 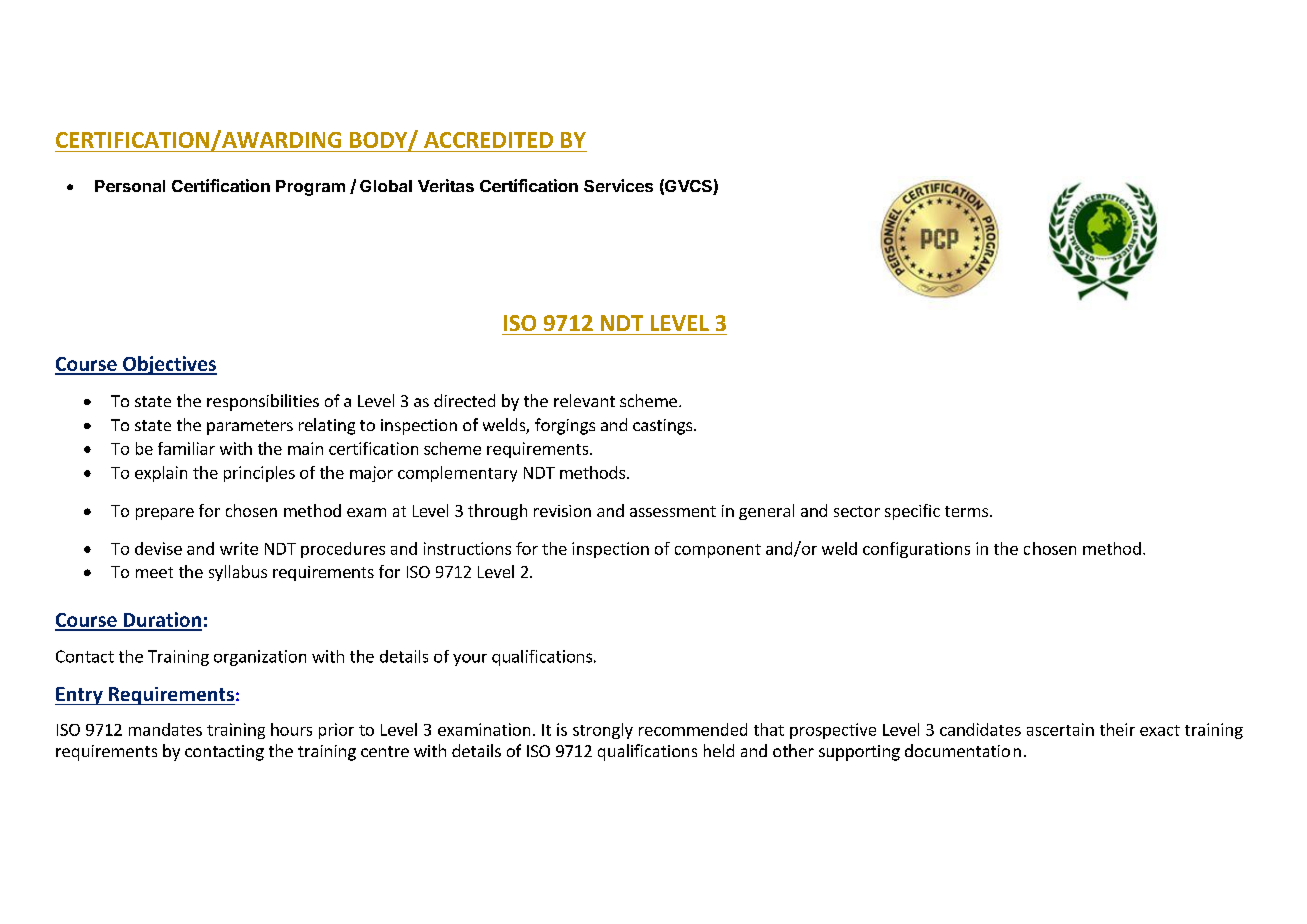 I want to click on configurations, so click(x=916, y=550).
